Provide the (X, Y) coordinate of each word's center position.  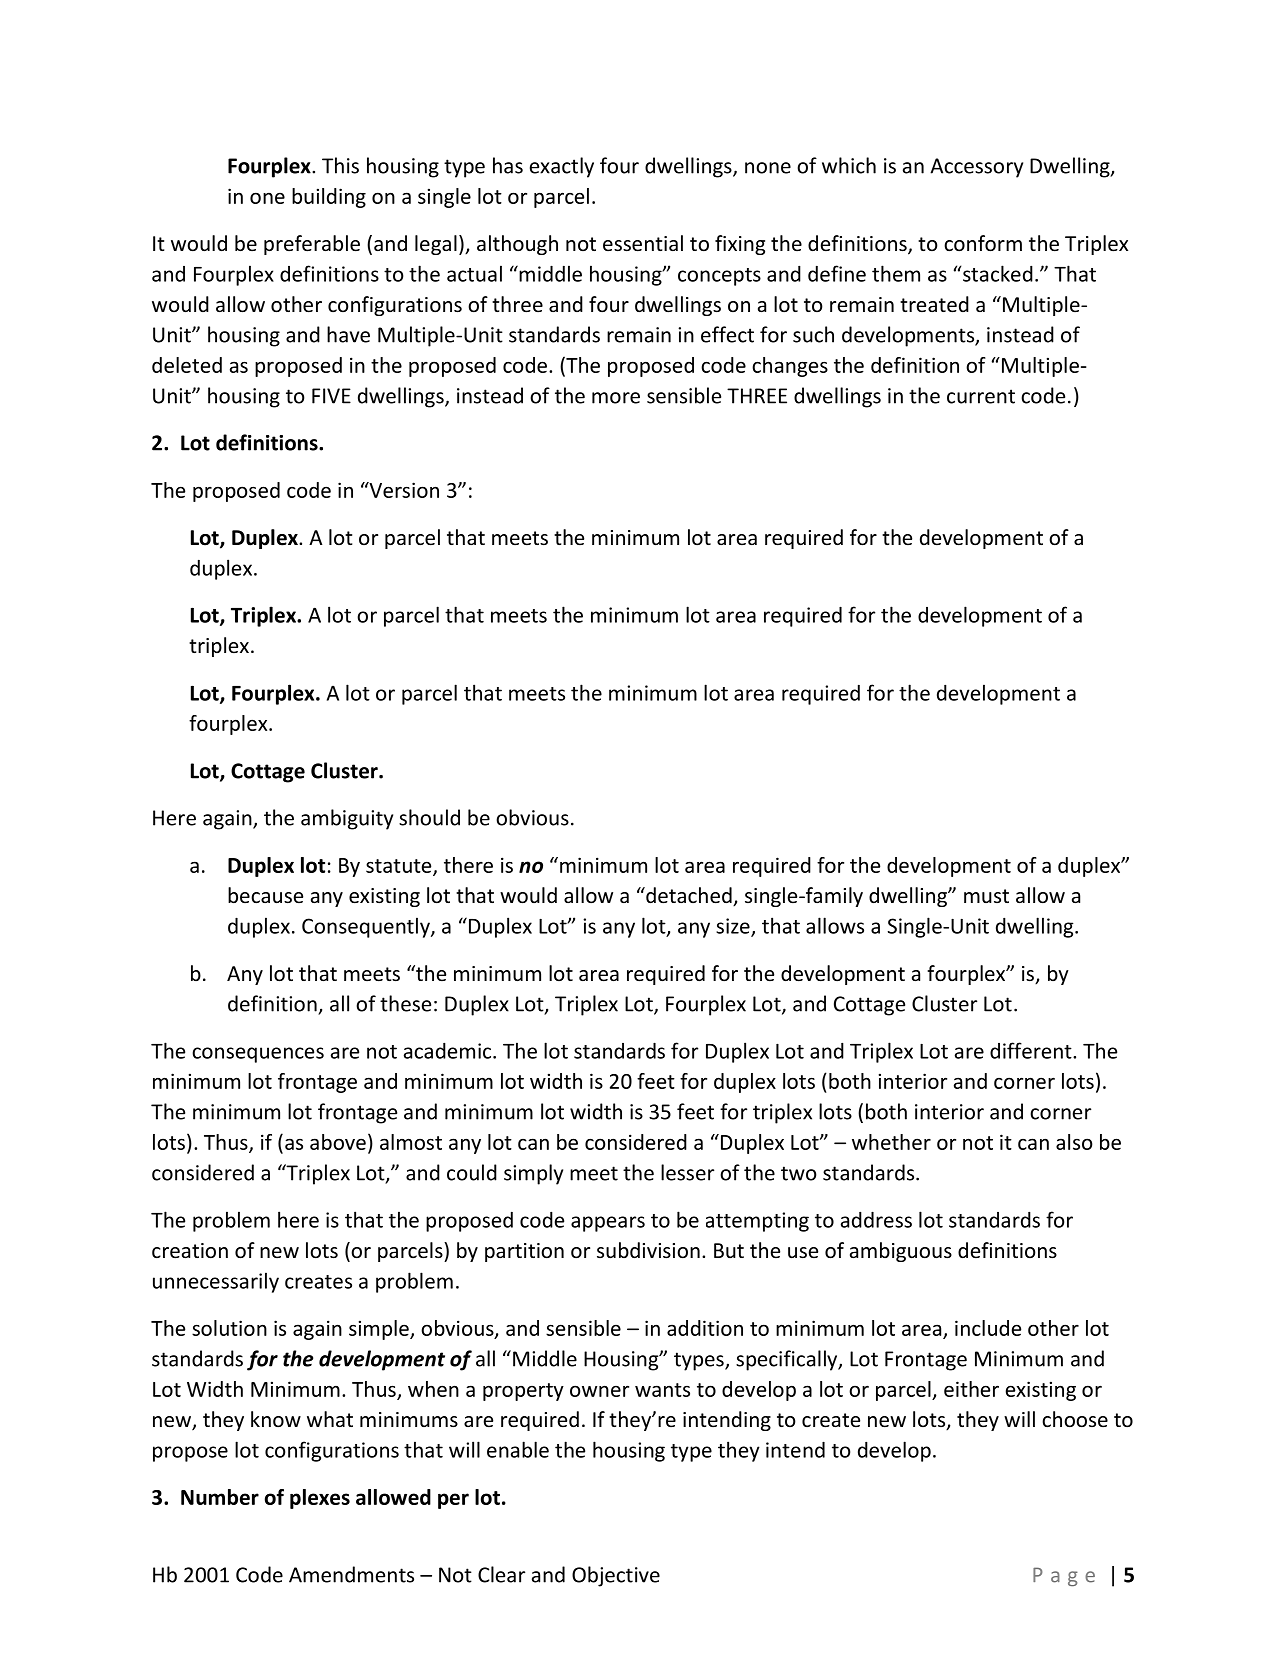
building (329, 198)
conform (983, 243)
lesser (687, 1172)
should (429, 817)
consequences (258, 1055)
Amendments (351, 1574)
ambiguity (347, 819)
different (1032, 1050)
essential (643, 243)
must (986, 896)
